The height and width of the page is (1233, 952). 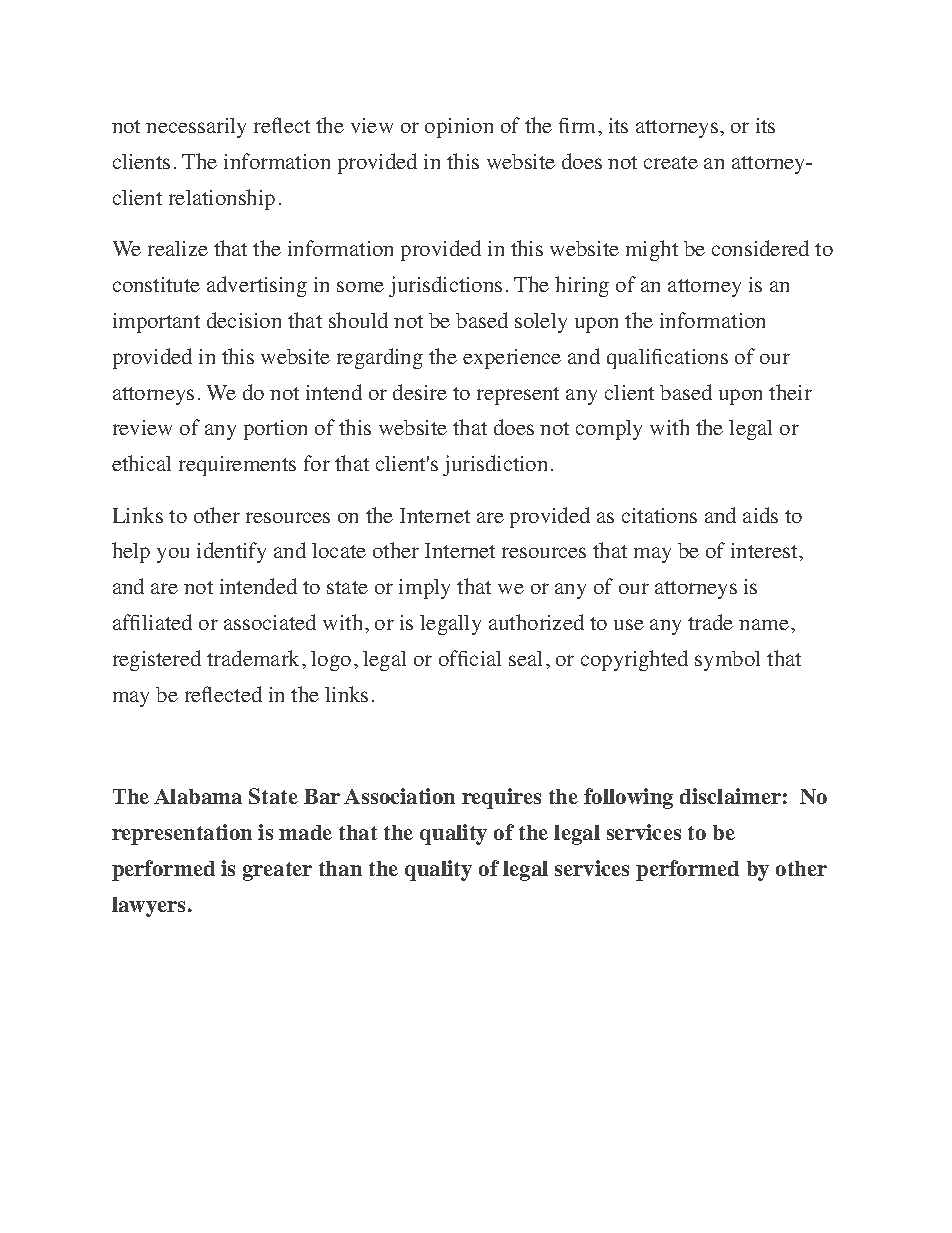 What do you see at coordinates (730, 796) in the page?
I see `disclaimer` at bounding box center [730, 796].
